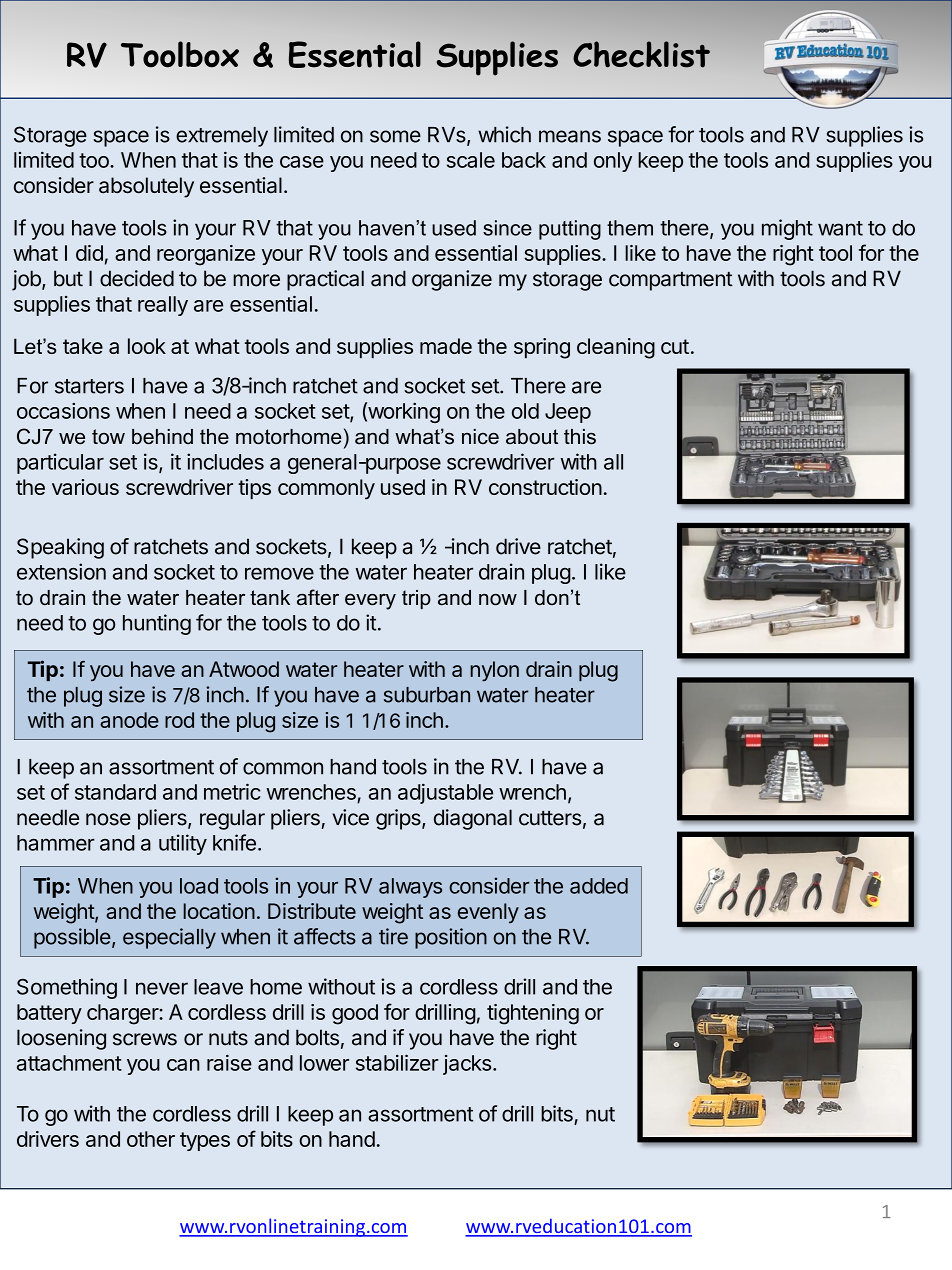  I want to click on jacks, so click(467, 1065).
